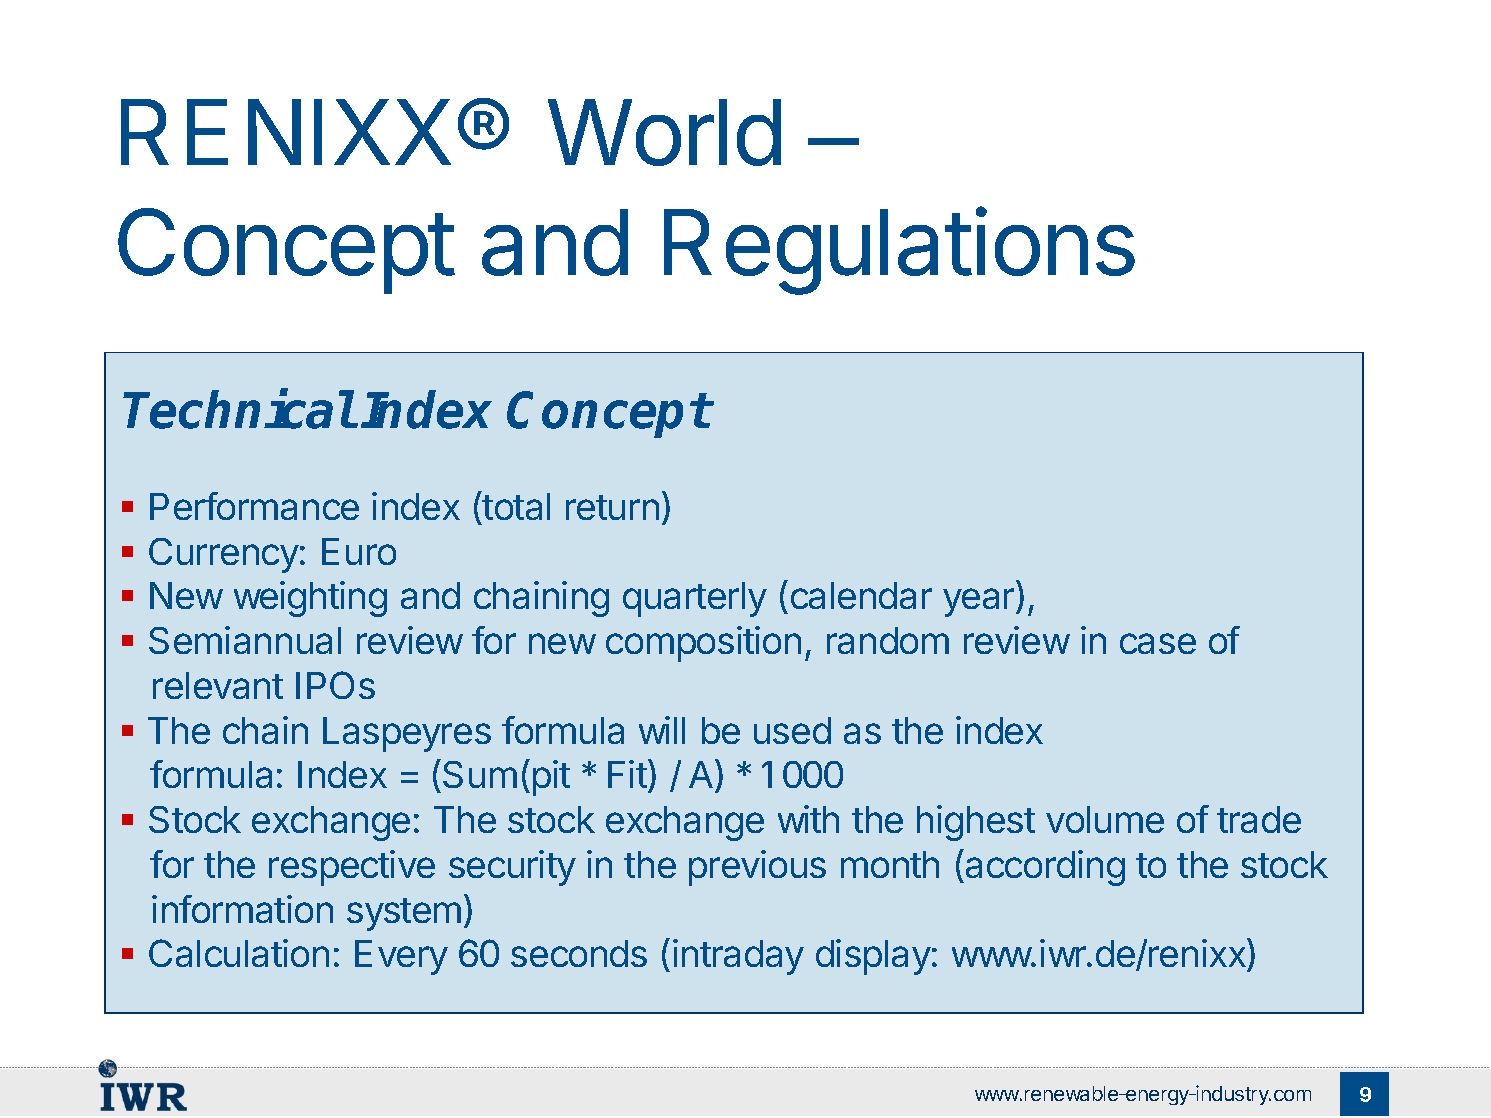  Describe the element at coordinates (254, 506) in the document. I see `Performance` at that location.
